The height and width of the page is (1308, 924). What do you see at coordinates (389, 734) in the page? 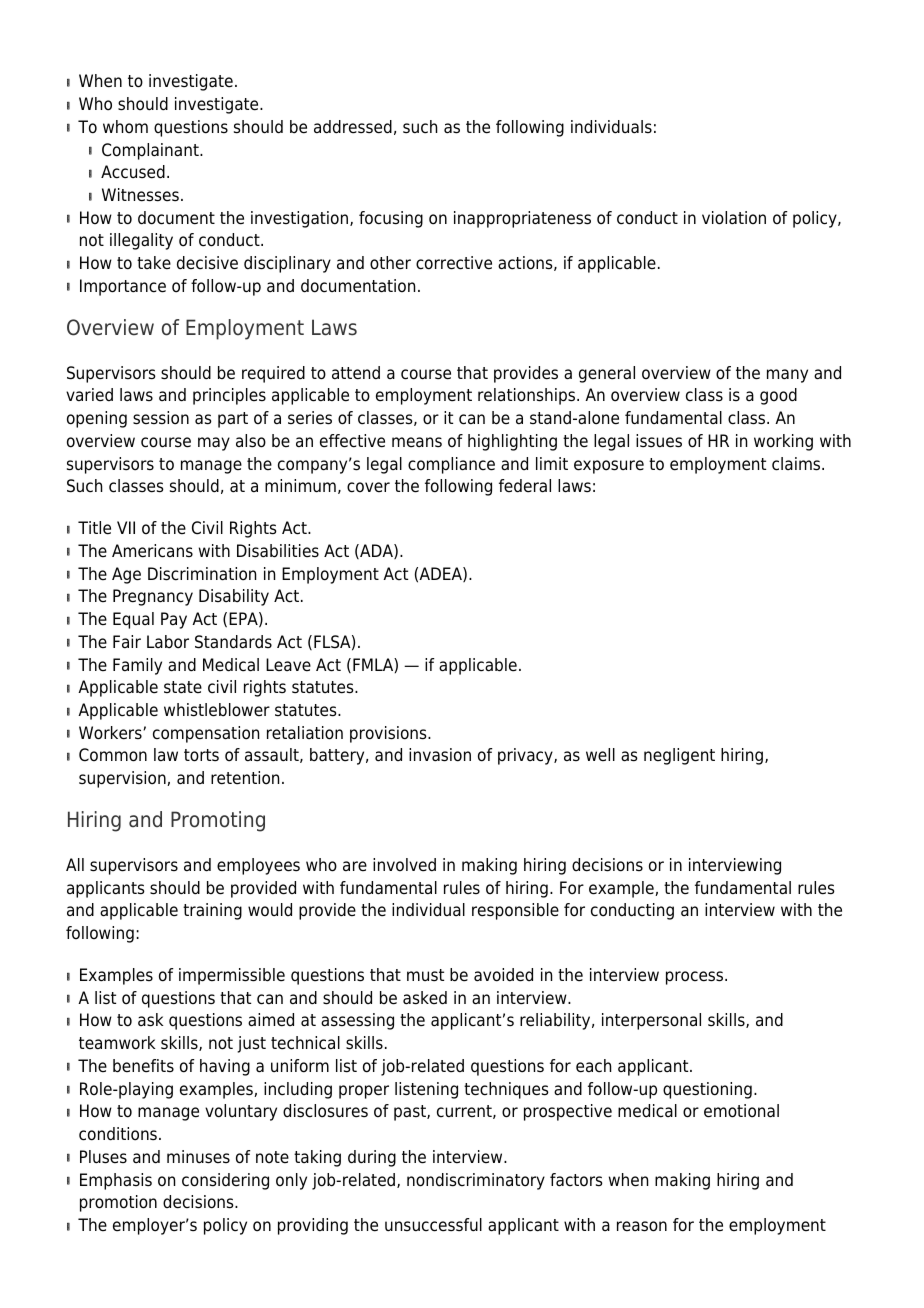
I see `provisions` at bounding box center [389, 734].
